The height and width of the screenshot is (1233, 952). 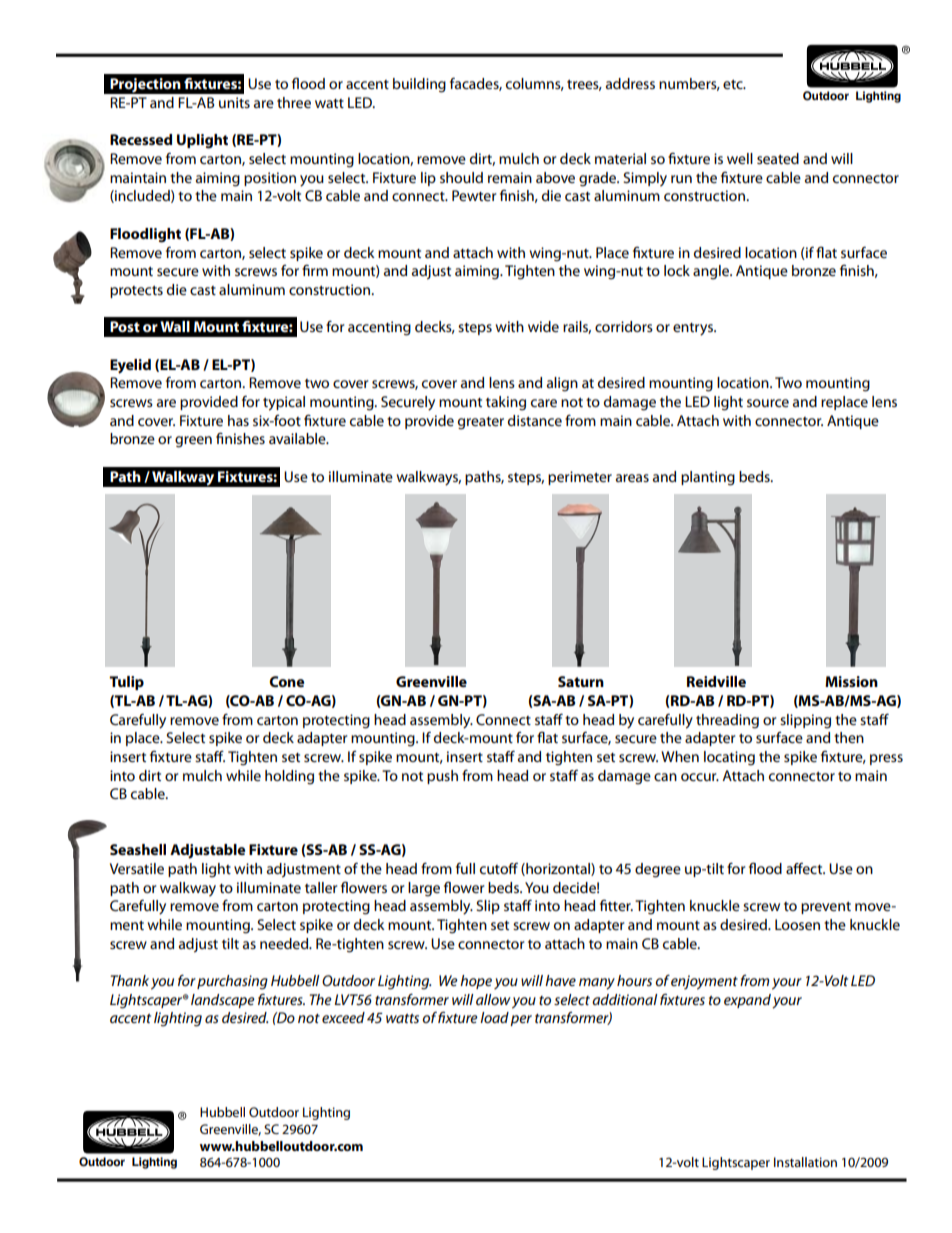 I want to click on source, so click(x=768, y=403).
